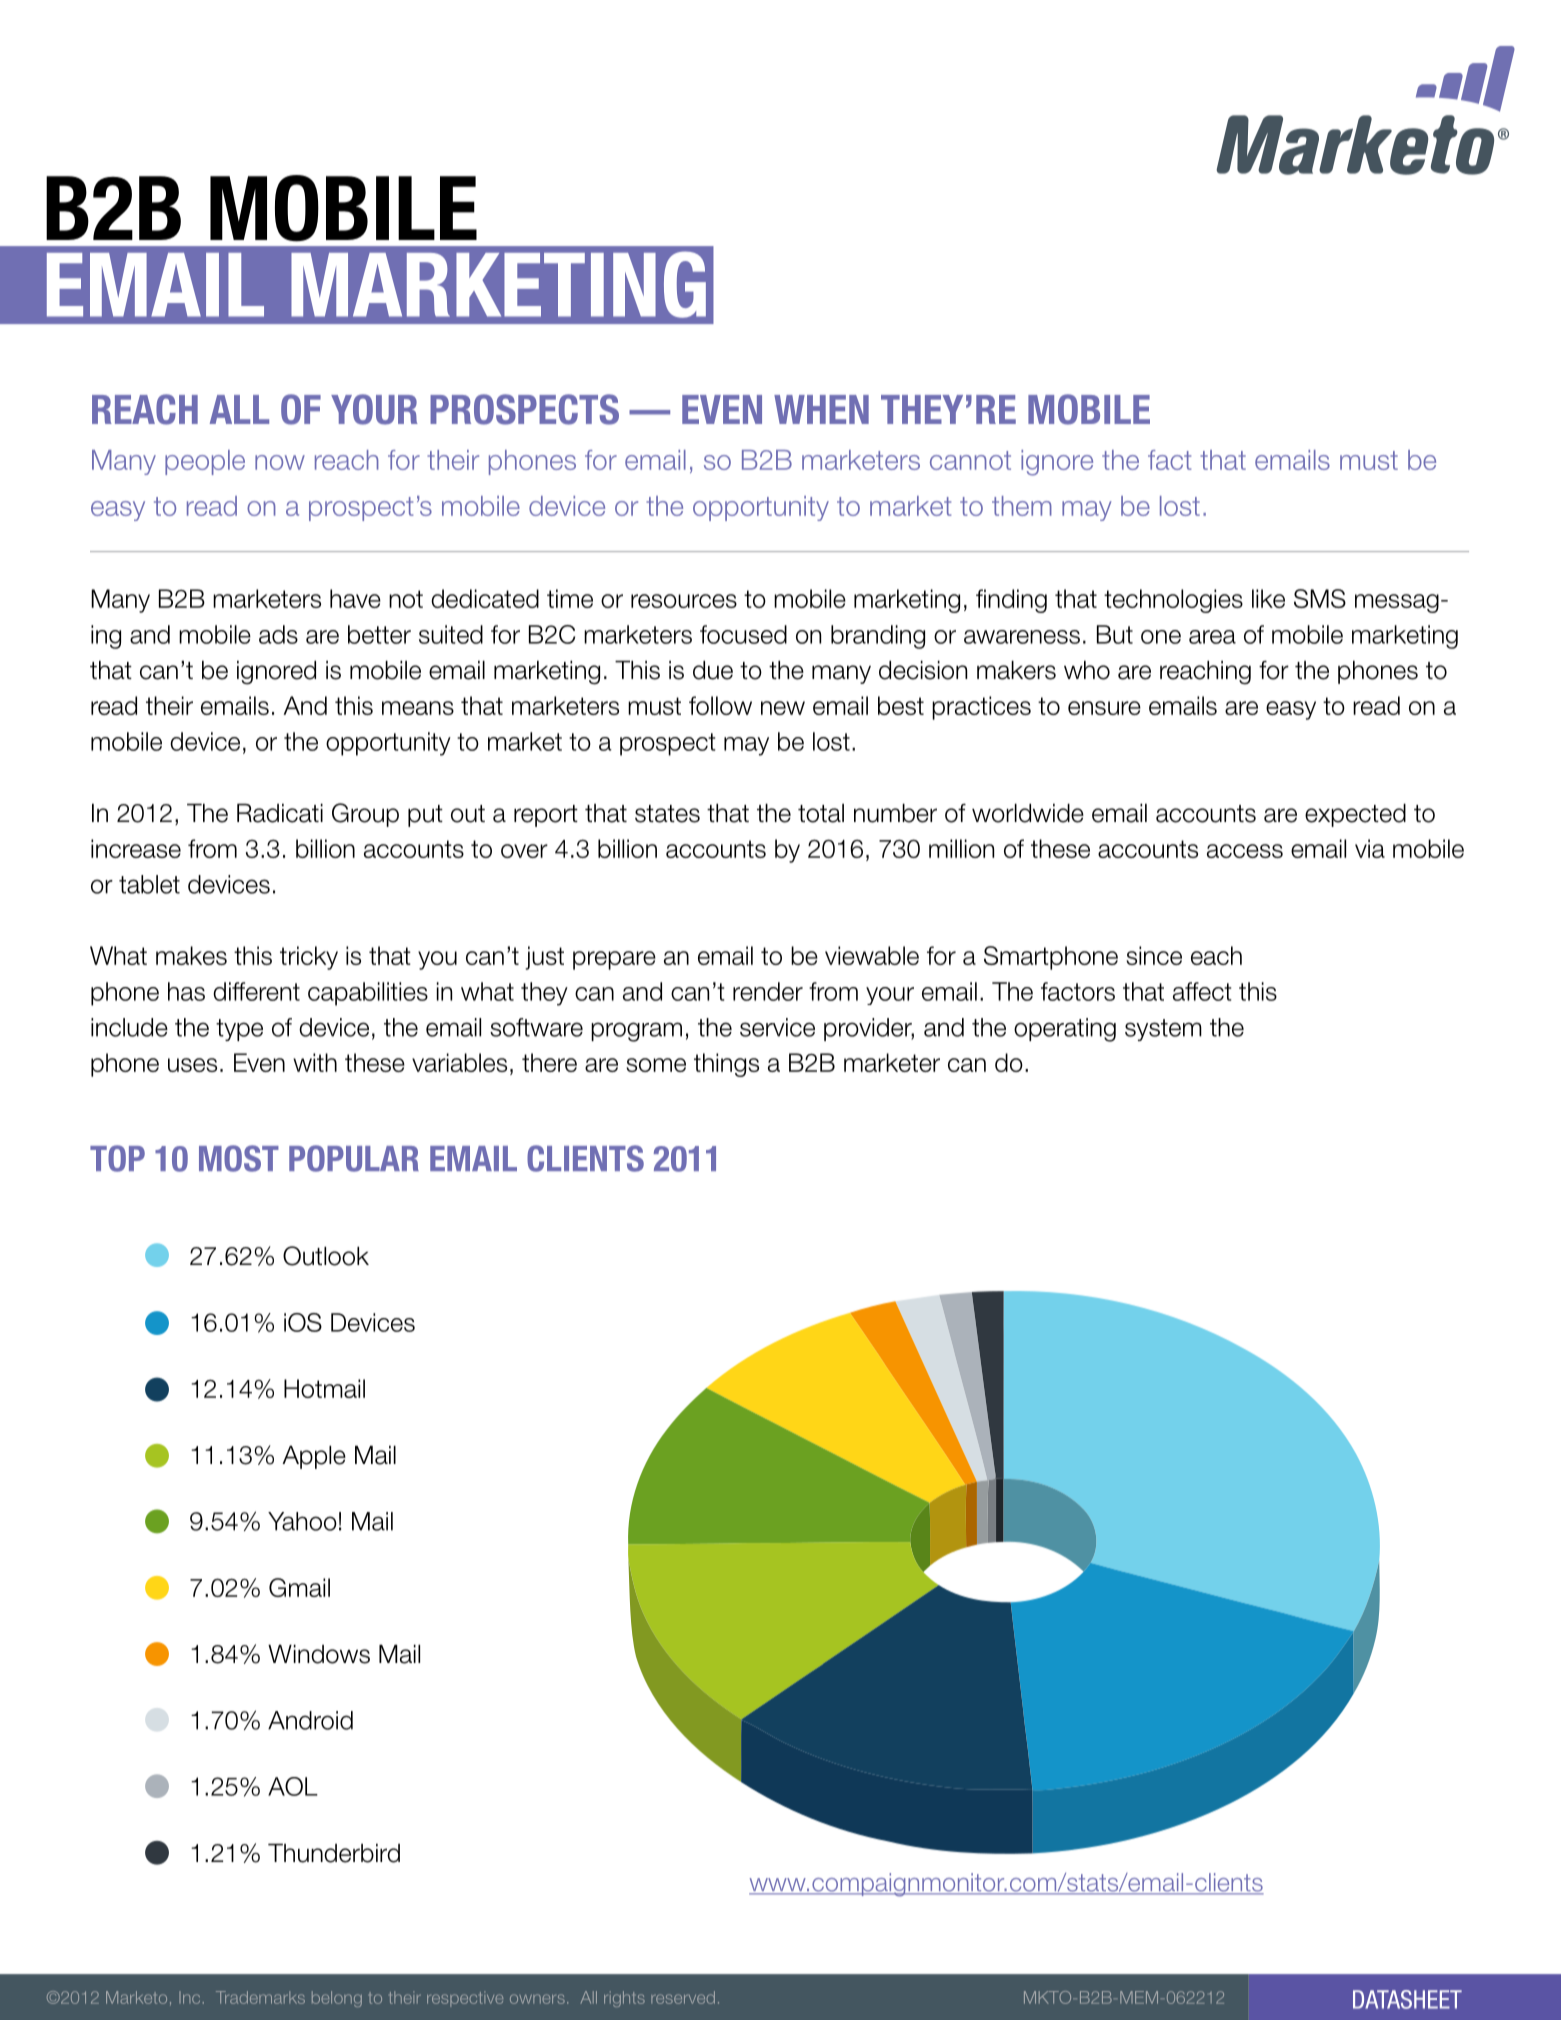  I want to click on Trademarks, so click(260, 1997).
